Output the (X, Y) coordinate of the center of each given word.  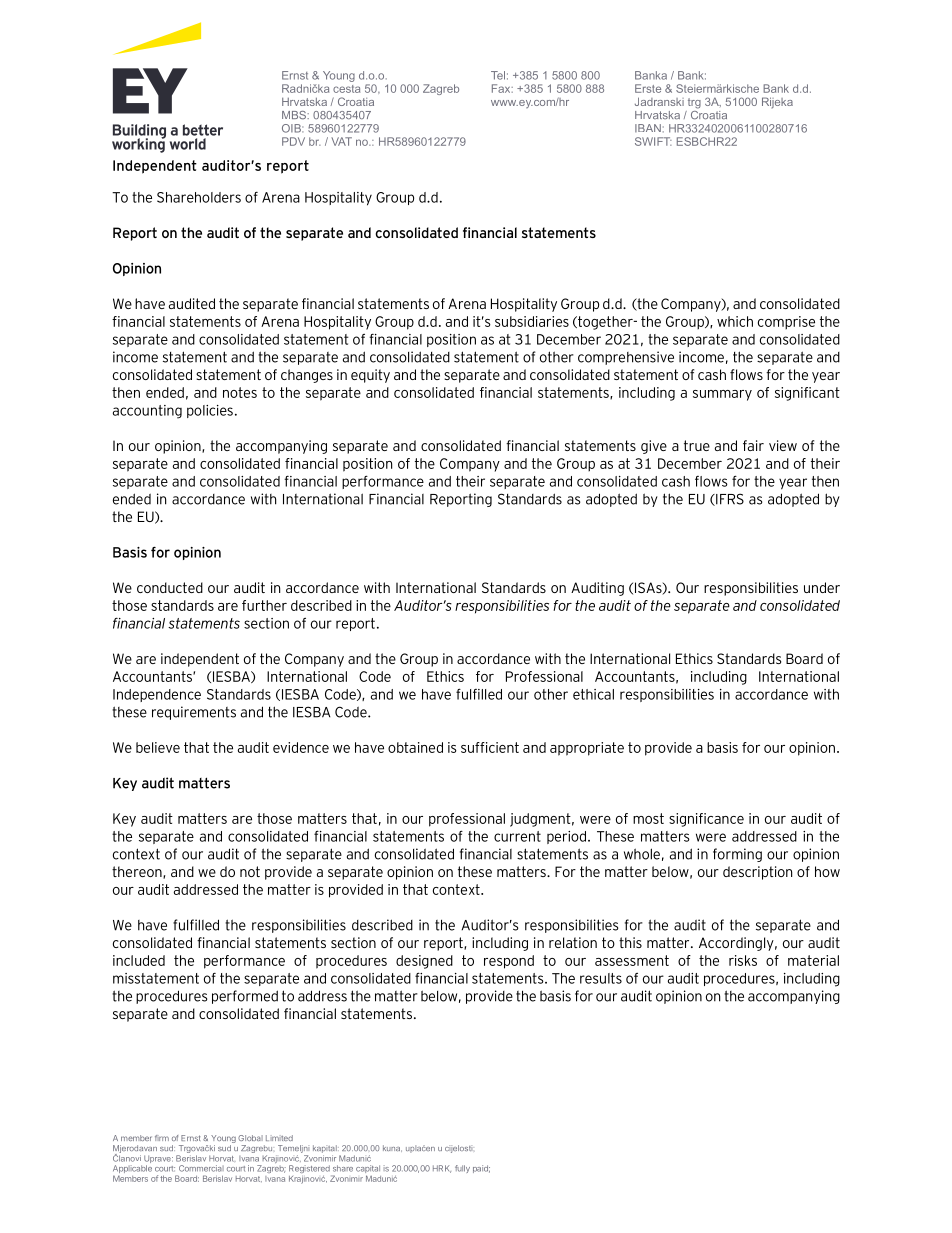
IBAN (648, 128)
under (822, 587)
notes (240, 392)
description (757, 873)
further (264, 605)
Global (250, 1138)
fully (462, 1169)
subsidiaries (532, 321)
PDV (293, 141)
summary (722, 395)
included (139, 960)
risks (743, 960)
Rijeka (777, 103)
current (517, 836)
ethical (593, 694)
